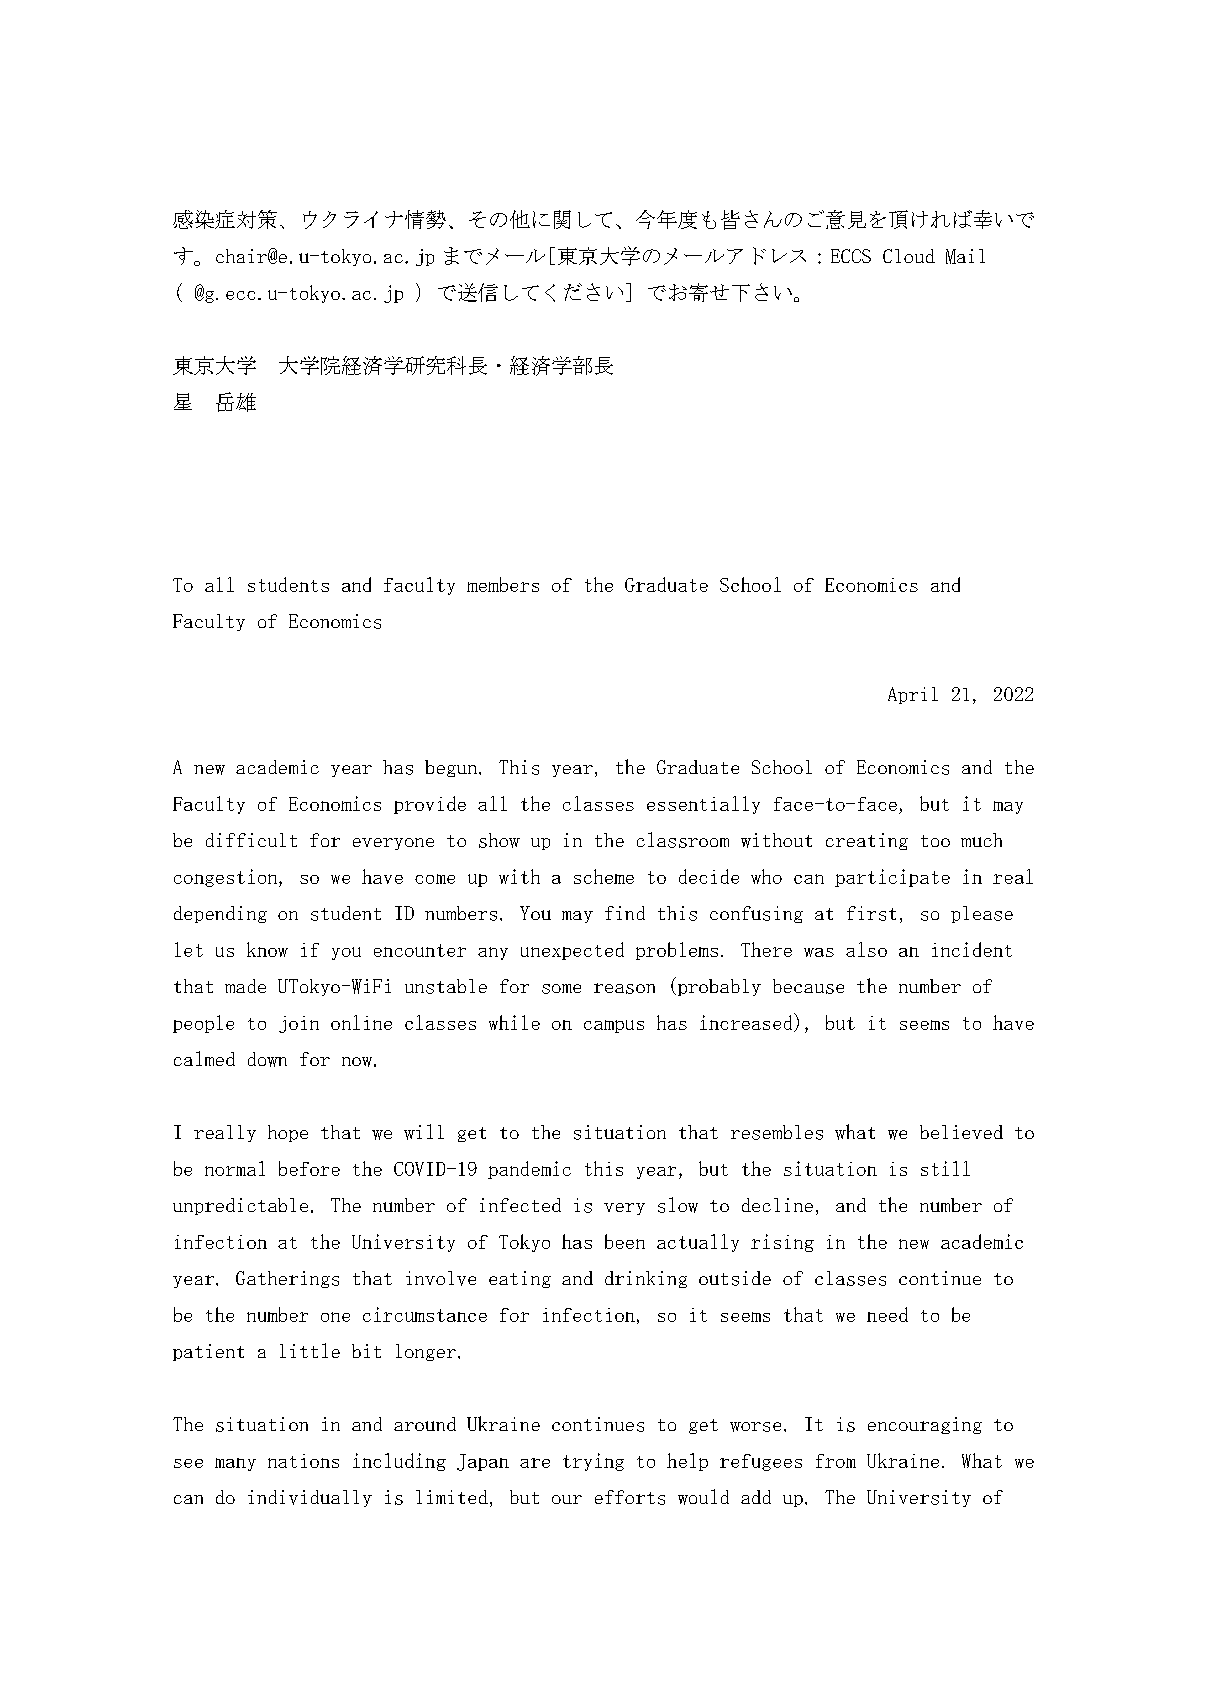 This screenshot has height=1707, width=1207. What do you see at coordinates (309, 1168) in the screenshot?
I see `before` at bounding box center [309, 1168].
